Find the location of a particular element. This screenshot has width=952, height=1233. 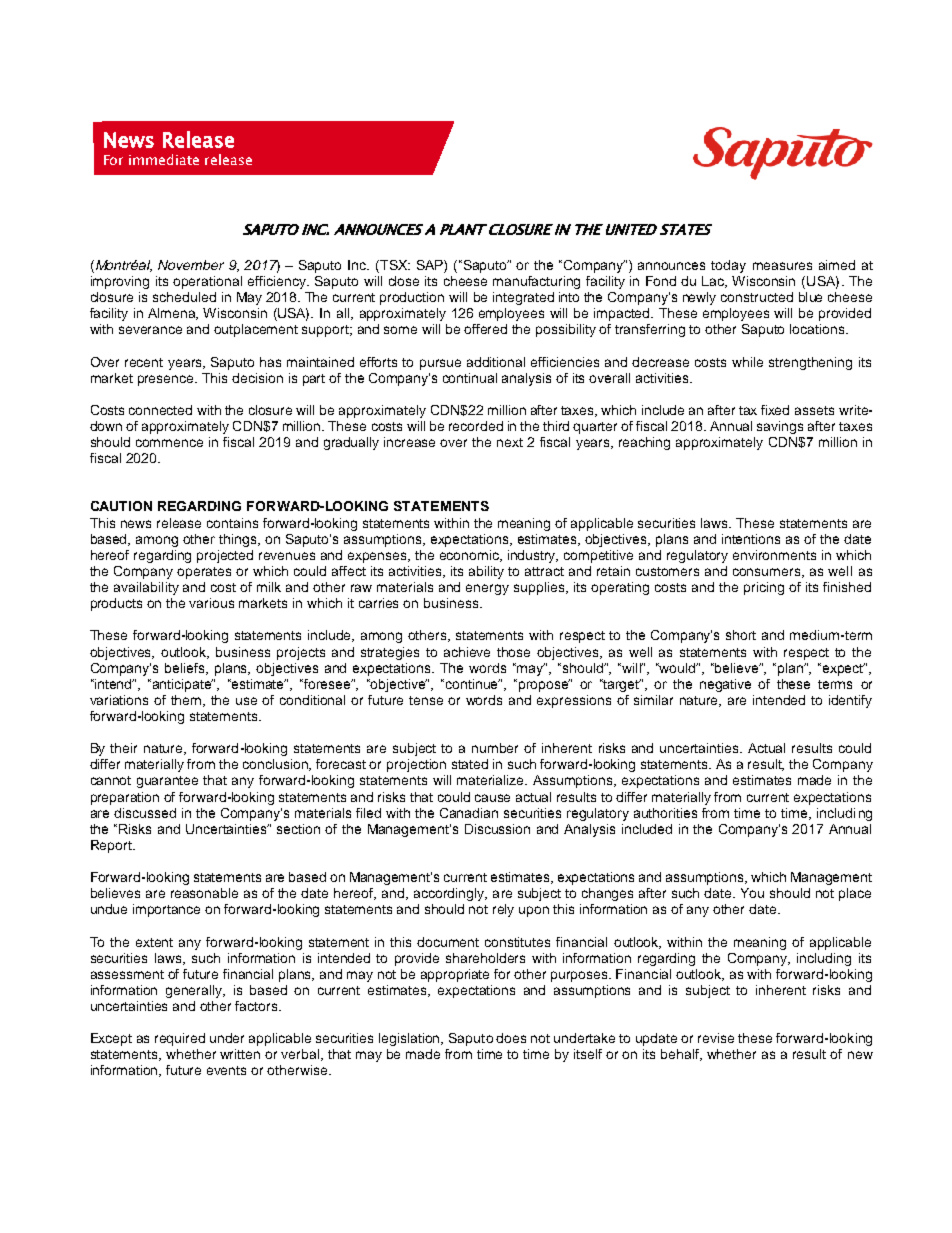

negative is located at coordinates (725, 685).
